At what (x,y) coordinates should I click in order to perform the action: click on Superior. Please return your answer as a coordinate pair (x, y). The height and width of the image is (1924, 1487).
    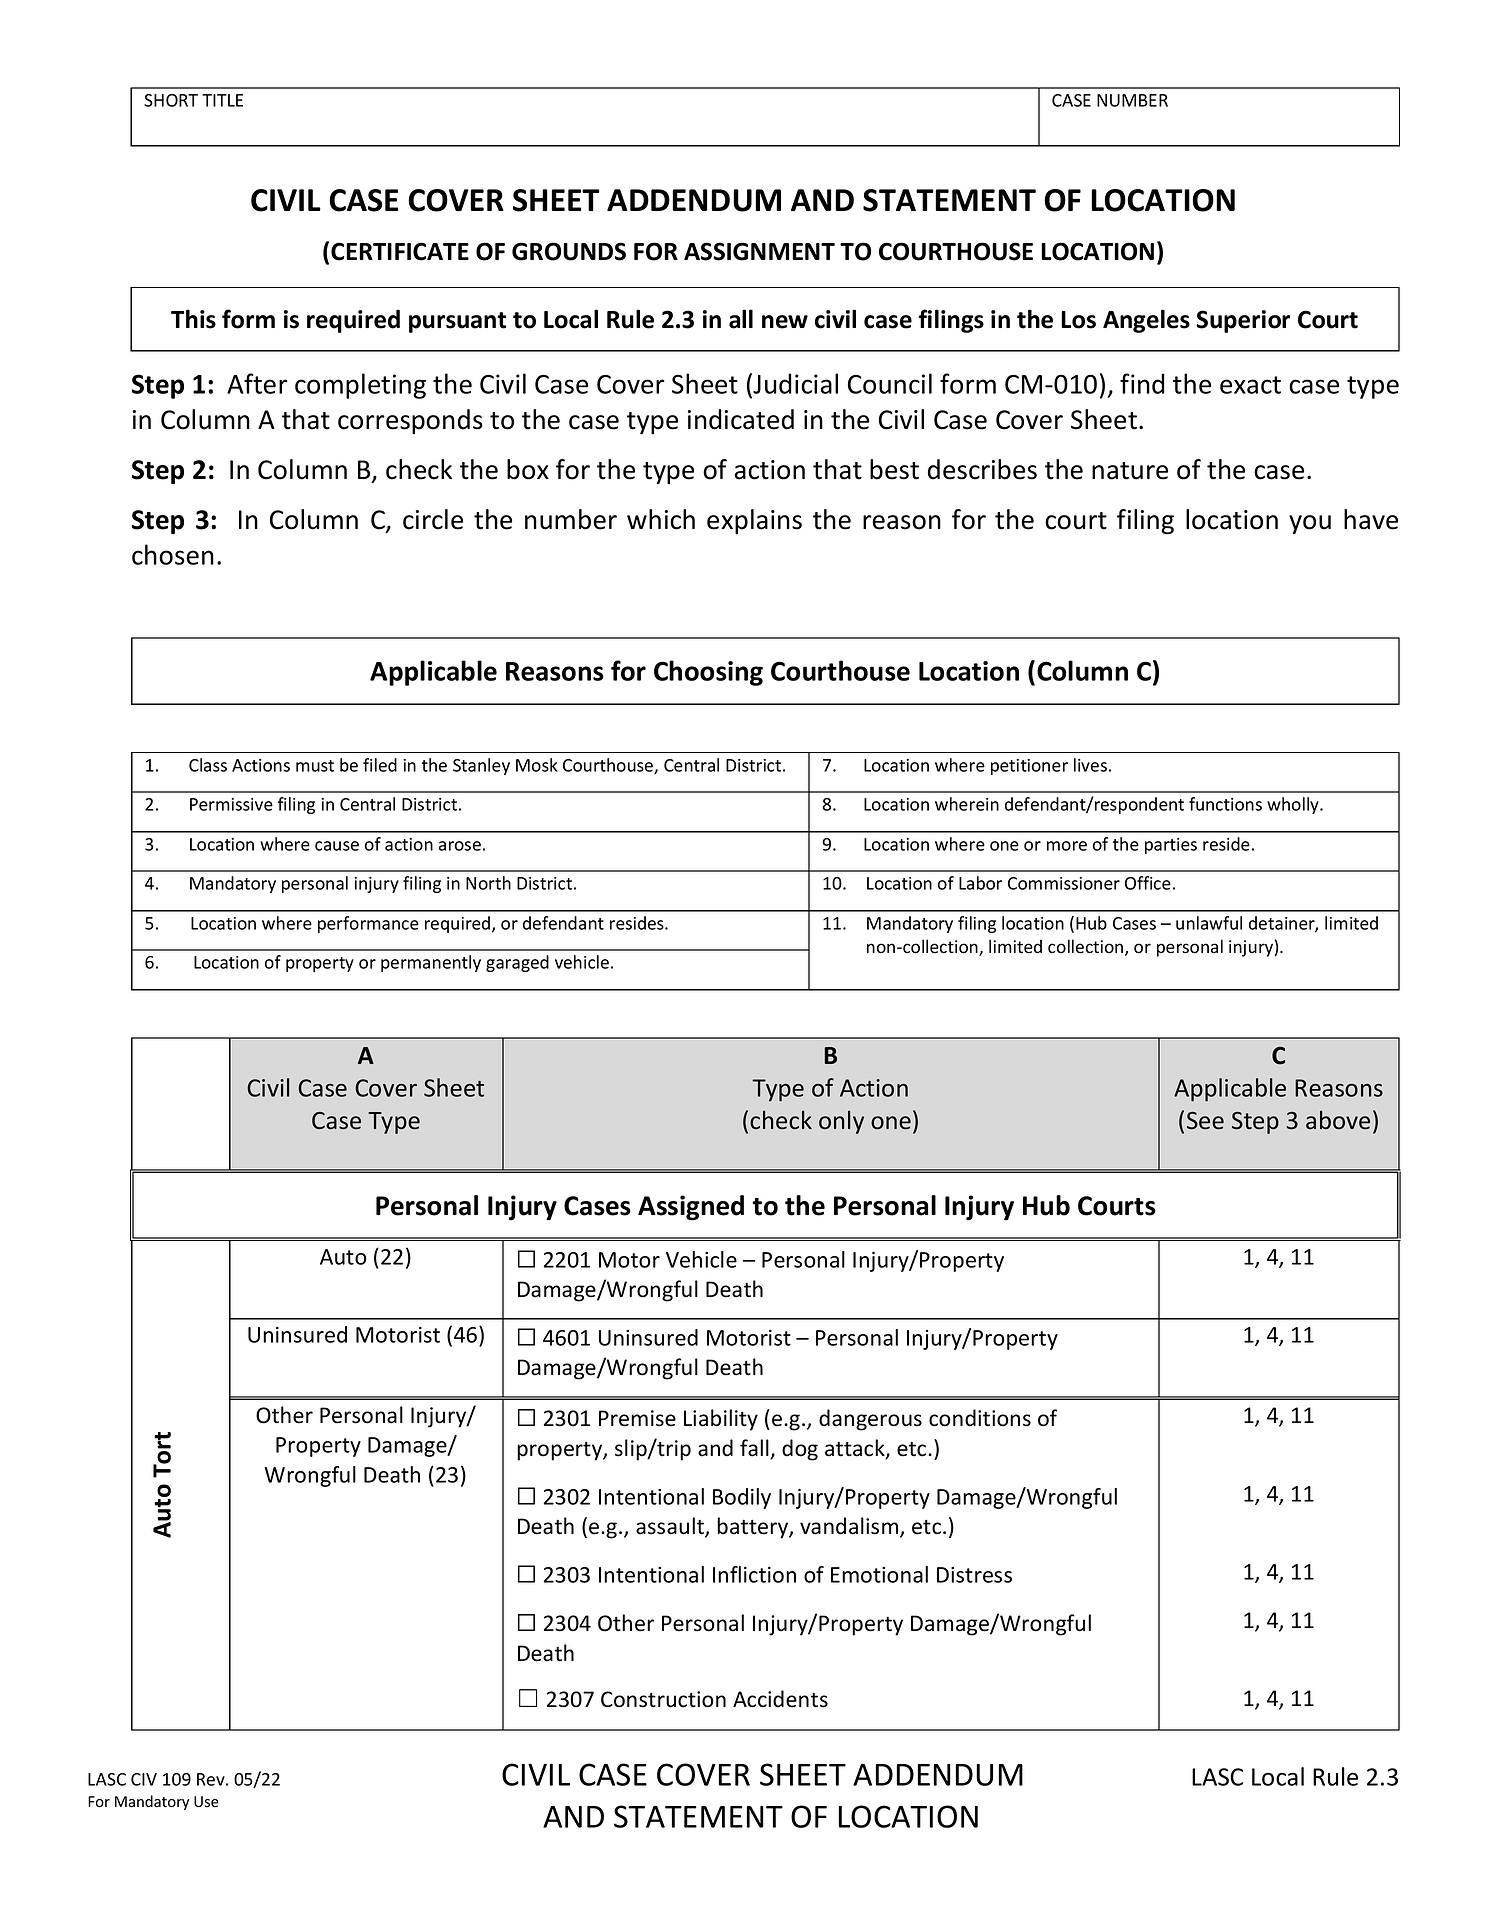
    Looking at the image, I should click on (1243, 321).
